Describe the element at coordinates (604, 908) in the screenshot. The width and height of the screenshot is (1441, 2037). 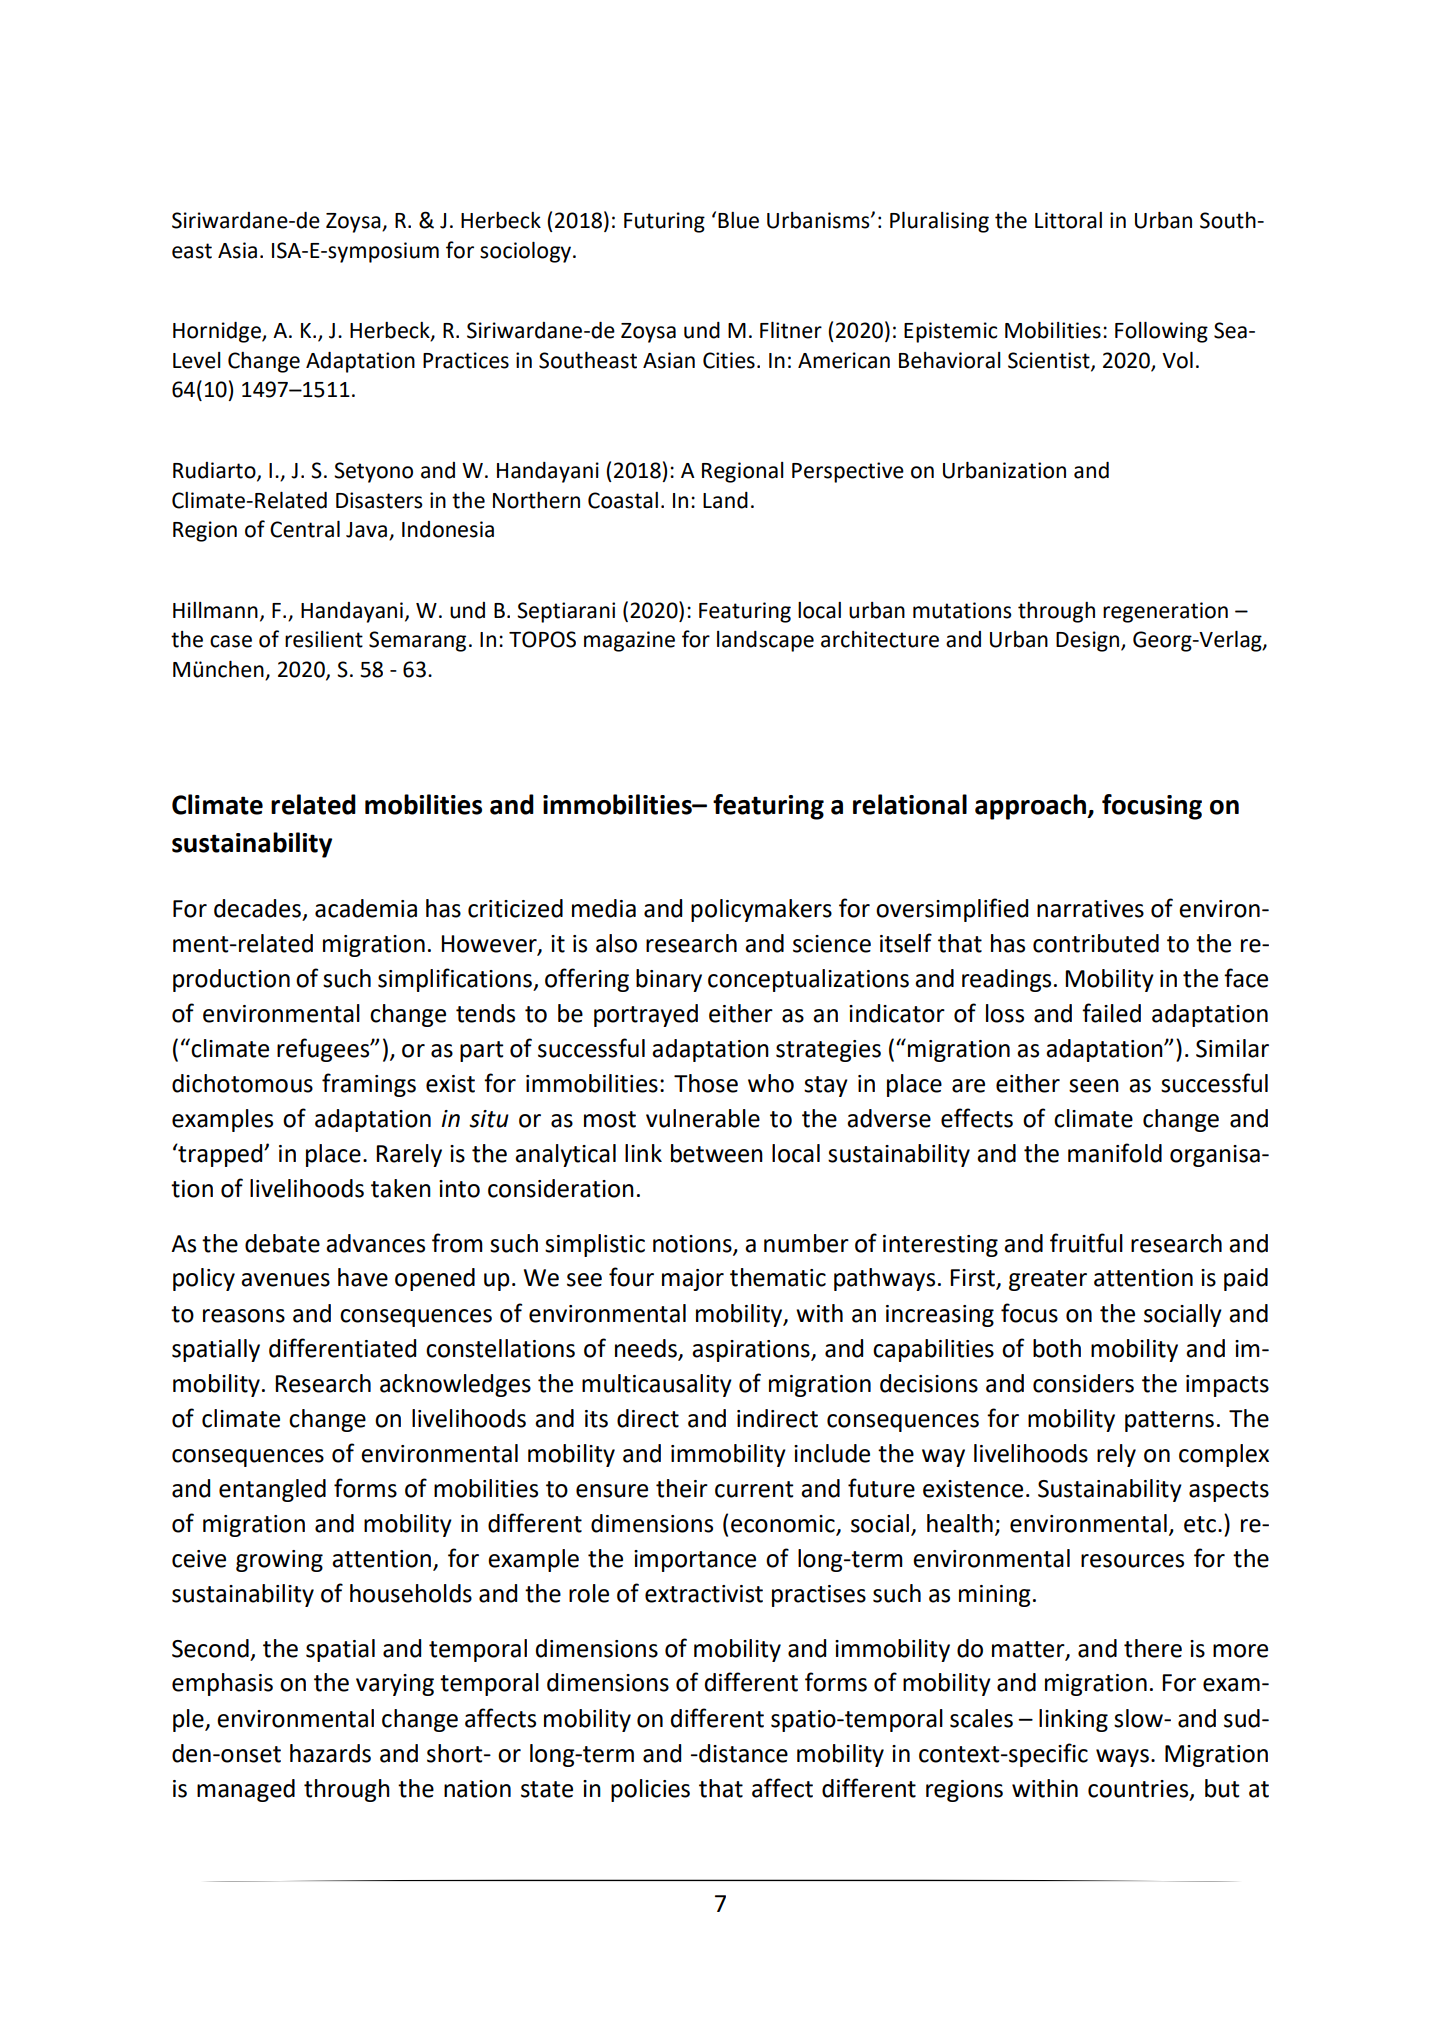
I see `media` at that location.
